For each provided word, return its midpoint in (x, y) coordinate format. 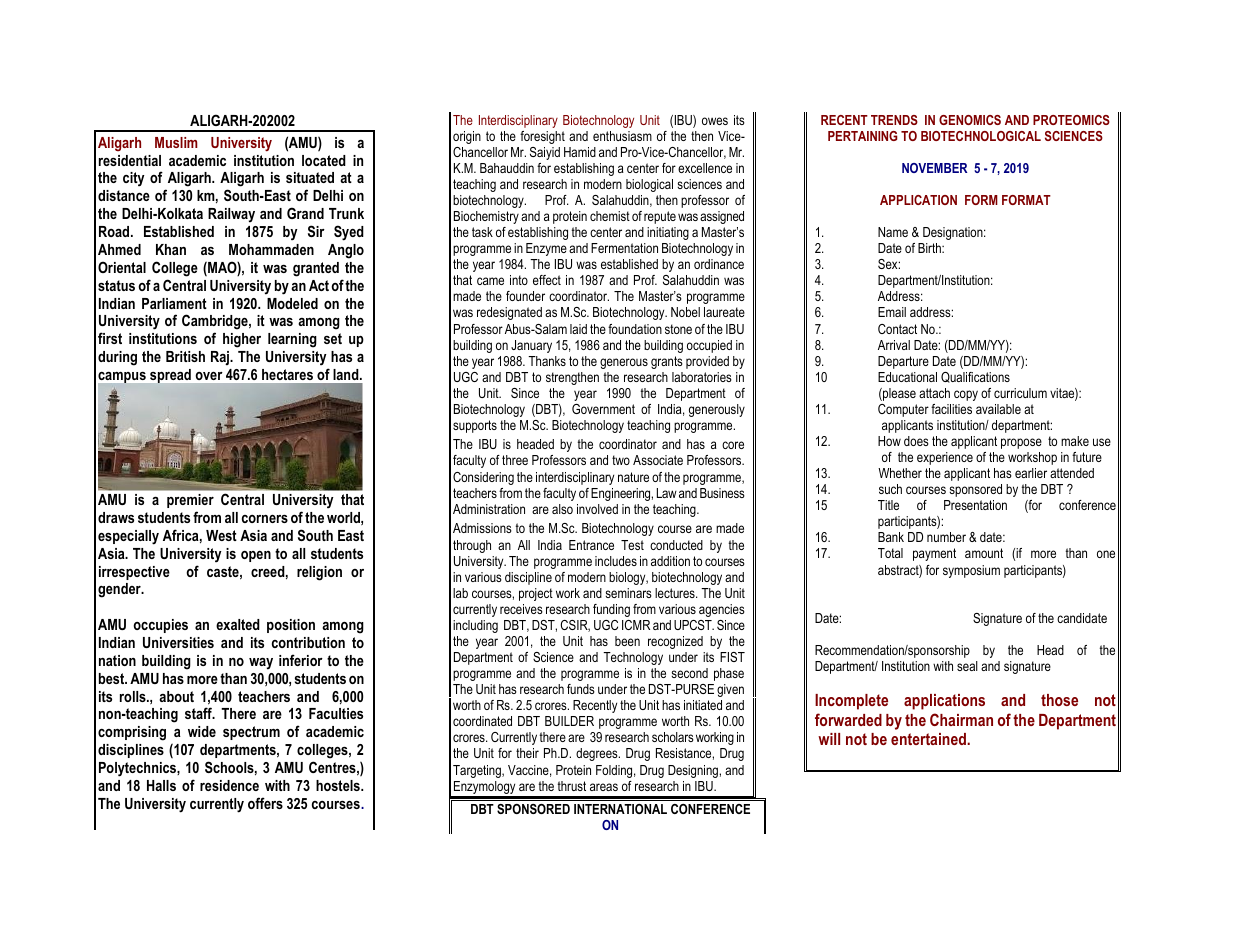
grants (667, 362)
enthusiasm (622, 136)
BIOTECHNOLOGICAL (981, 136)
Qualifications (975, 377)
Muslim (176, 142)
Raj (221, 358)
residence (229, 785)
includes (616, 561)
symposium (971, 571)
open (256, 556)
